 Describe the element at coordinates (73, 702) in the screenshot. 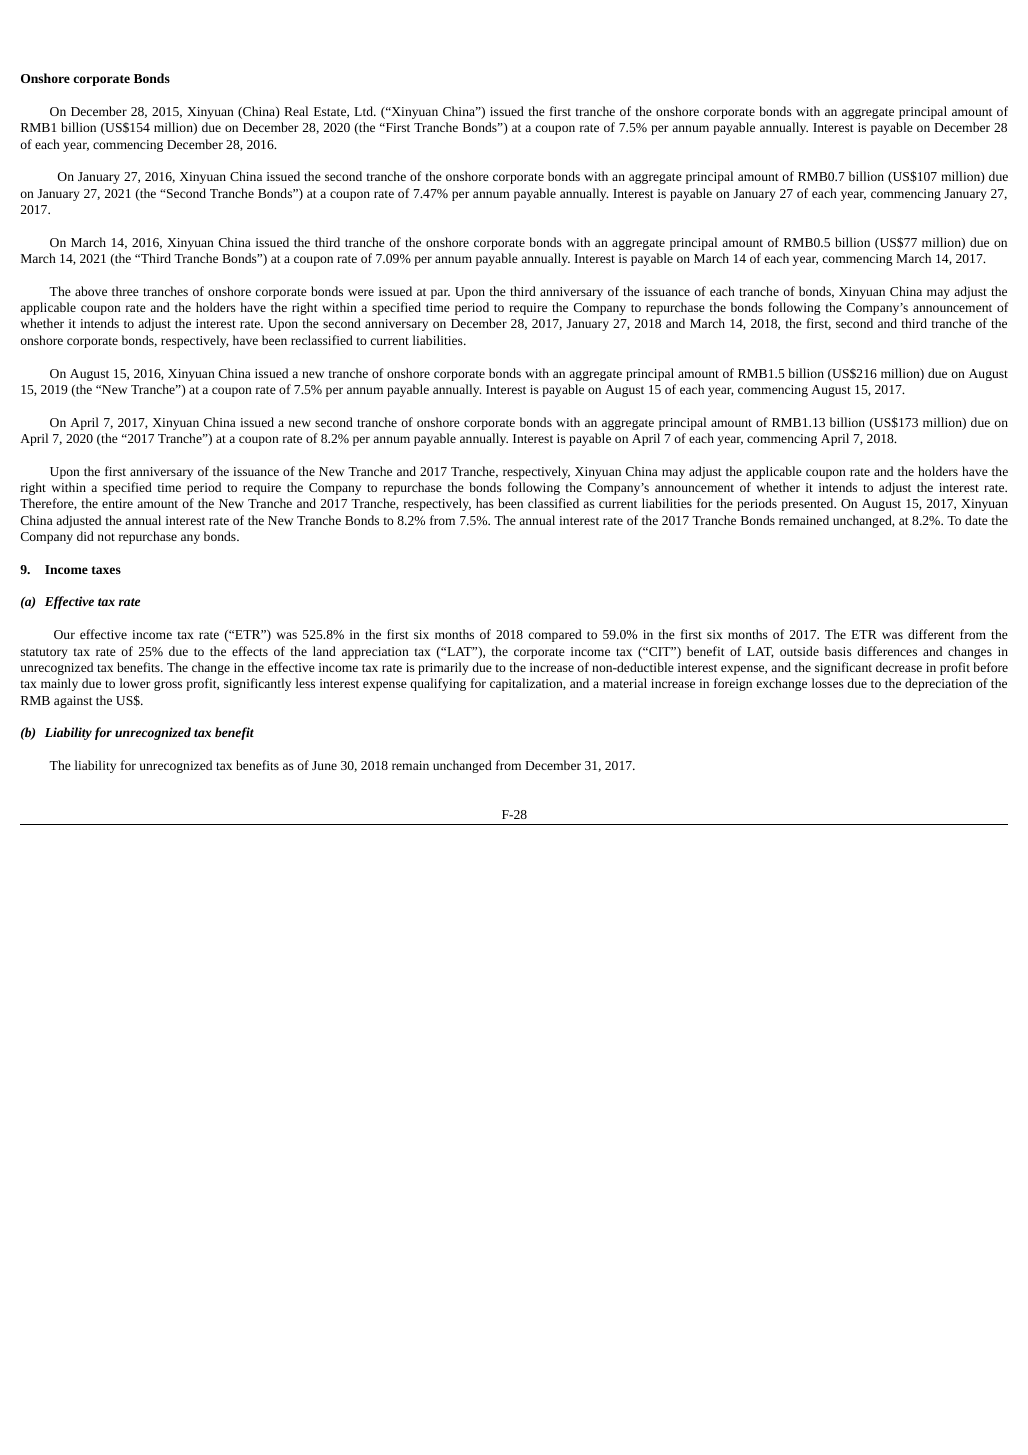

I see `against` at that location.
